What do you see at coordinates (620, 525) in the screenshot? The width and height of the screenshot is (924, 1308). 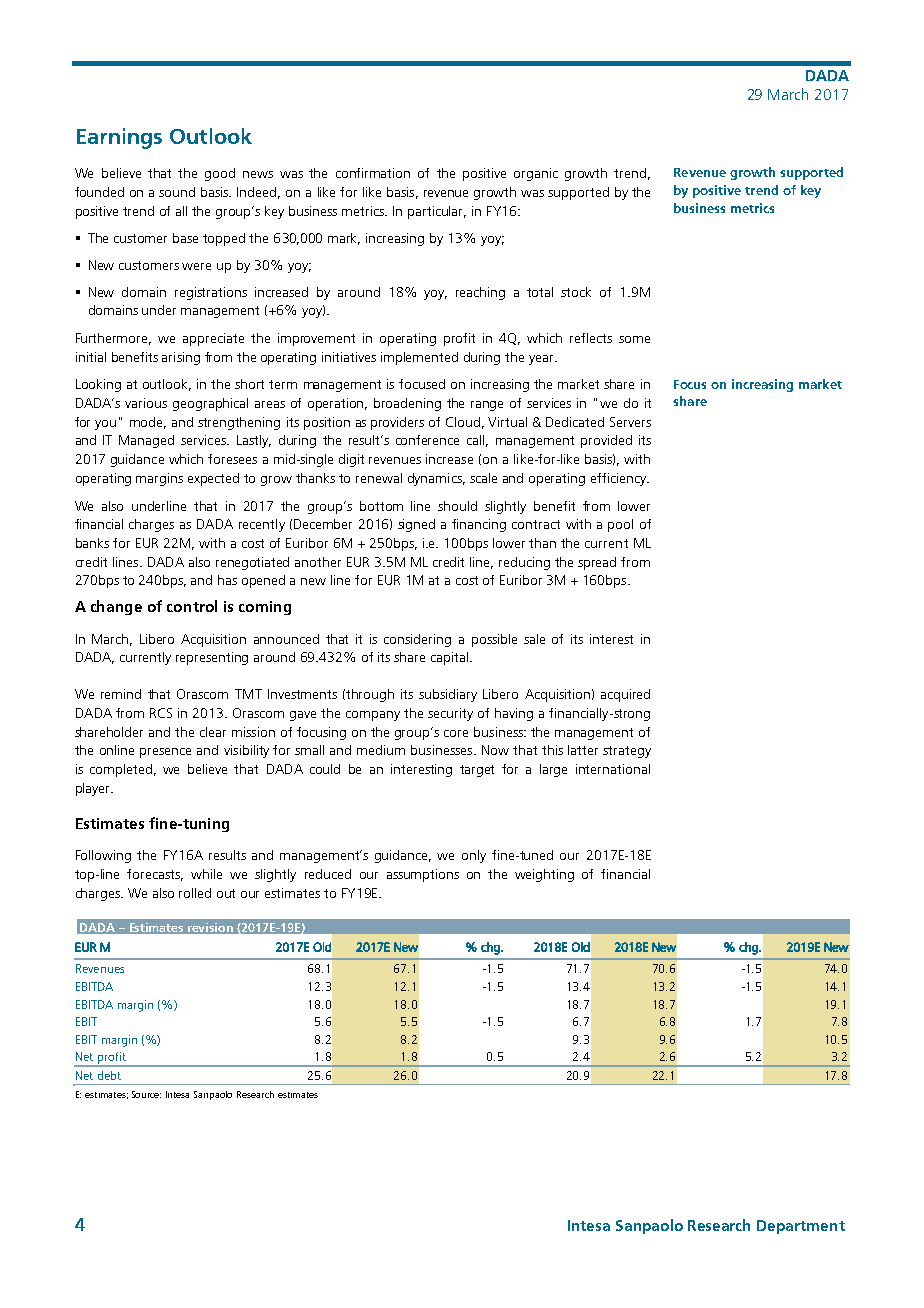 I see `pool` at bounding box center [620, 525].
